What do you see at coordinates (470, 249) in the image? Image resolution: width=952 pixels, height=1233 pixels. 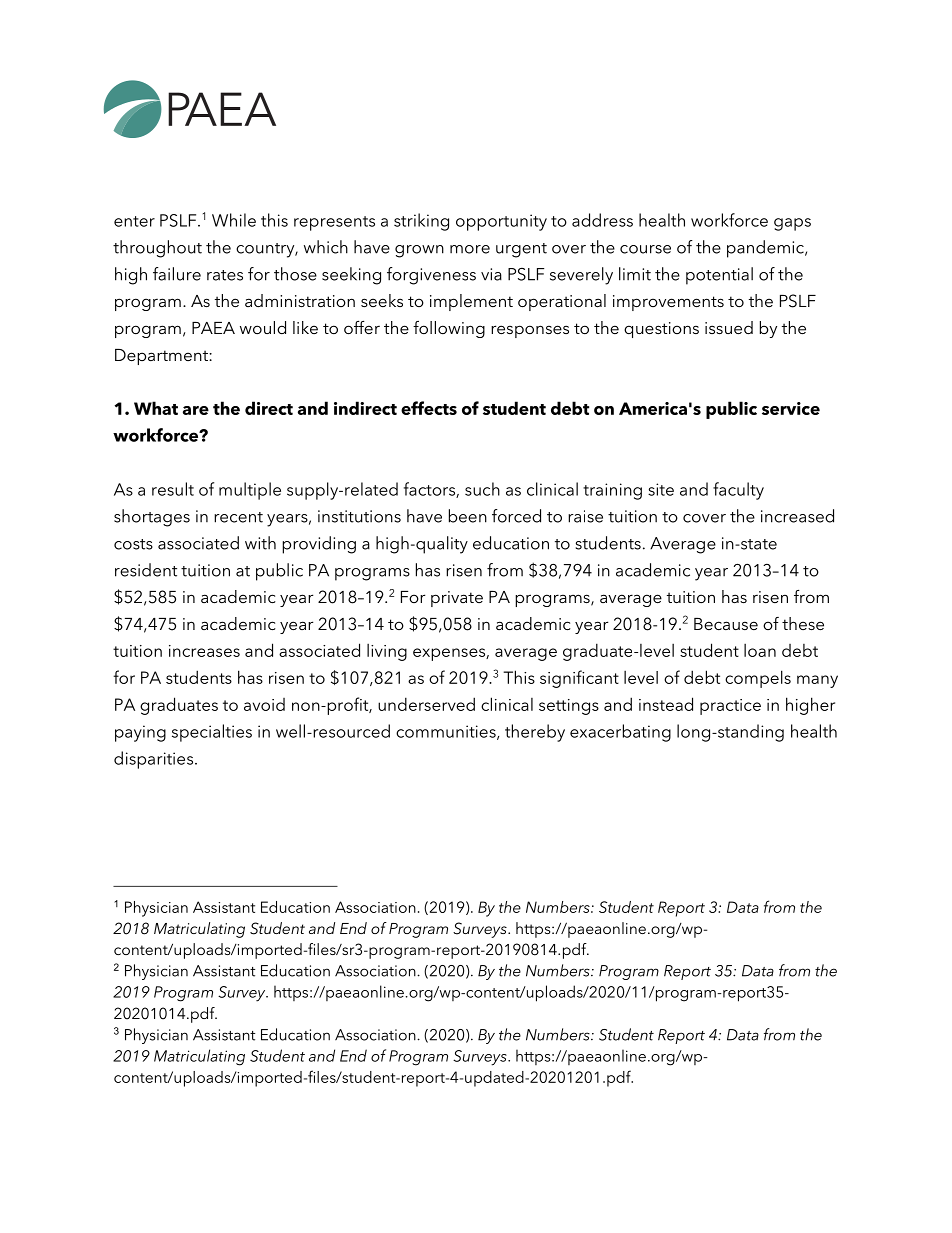 I see `more` at bounding box center [470, 249].
